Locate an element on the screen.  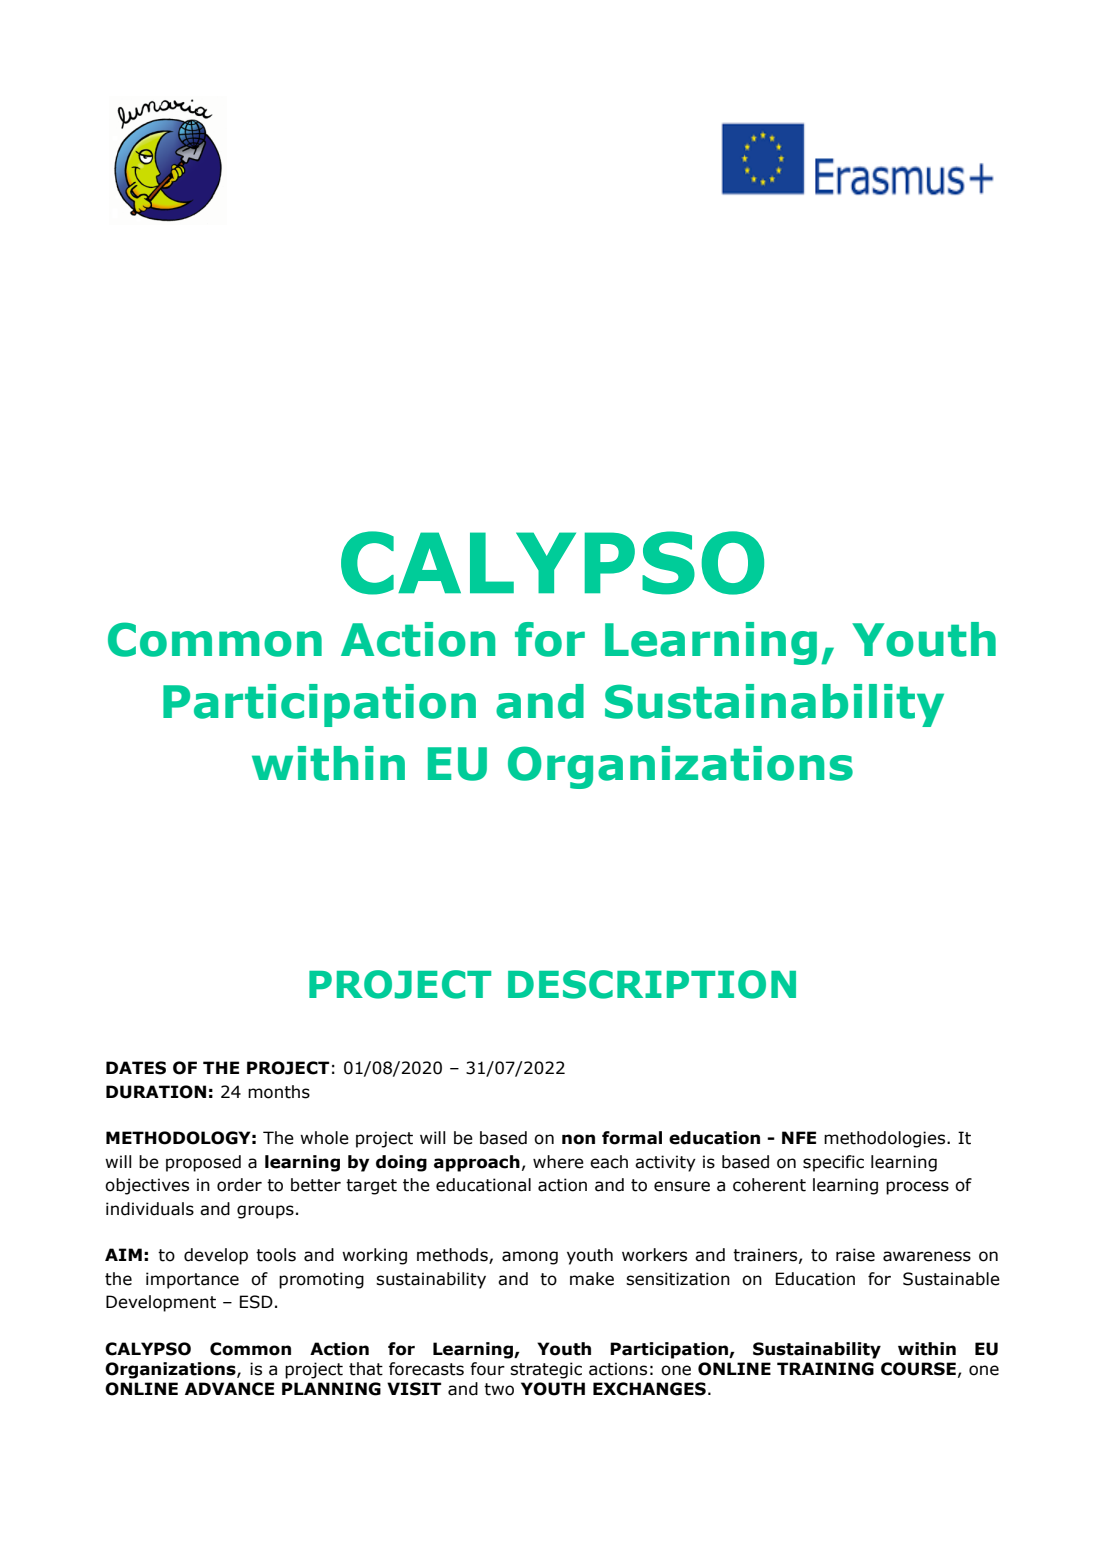
among is located at coordinates (530, 1258).
